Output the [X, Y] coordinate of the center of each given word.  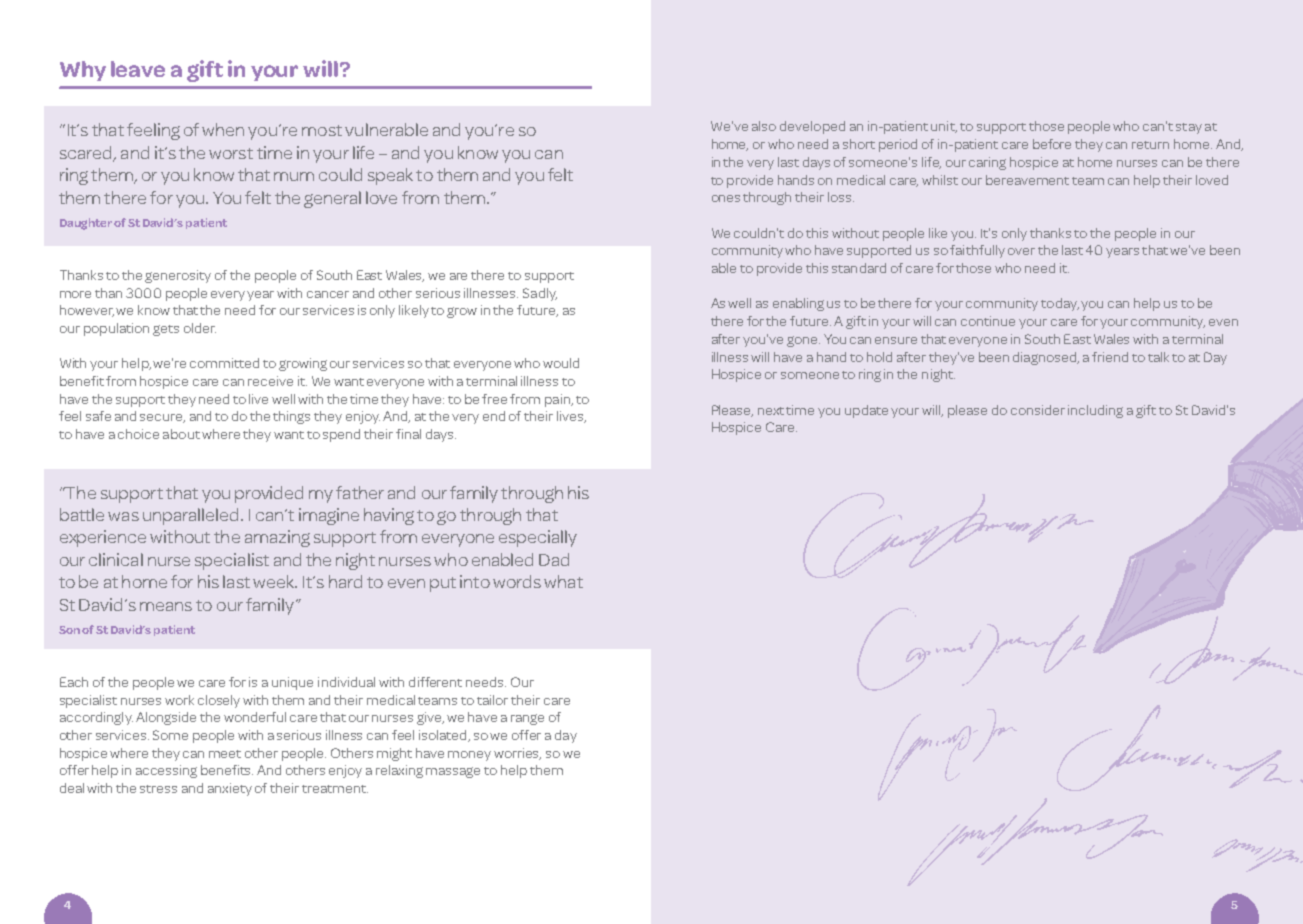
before [1052, 144]
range [527, 719]
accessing [166, 771]
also [764, 126]
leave [138, 69]
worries [517, 754]
